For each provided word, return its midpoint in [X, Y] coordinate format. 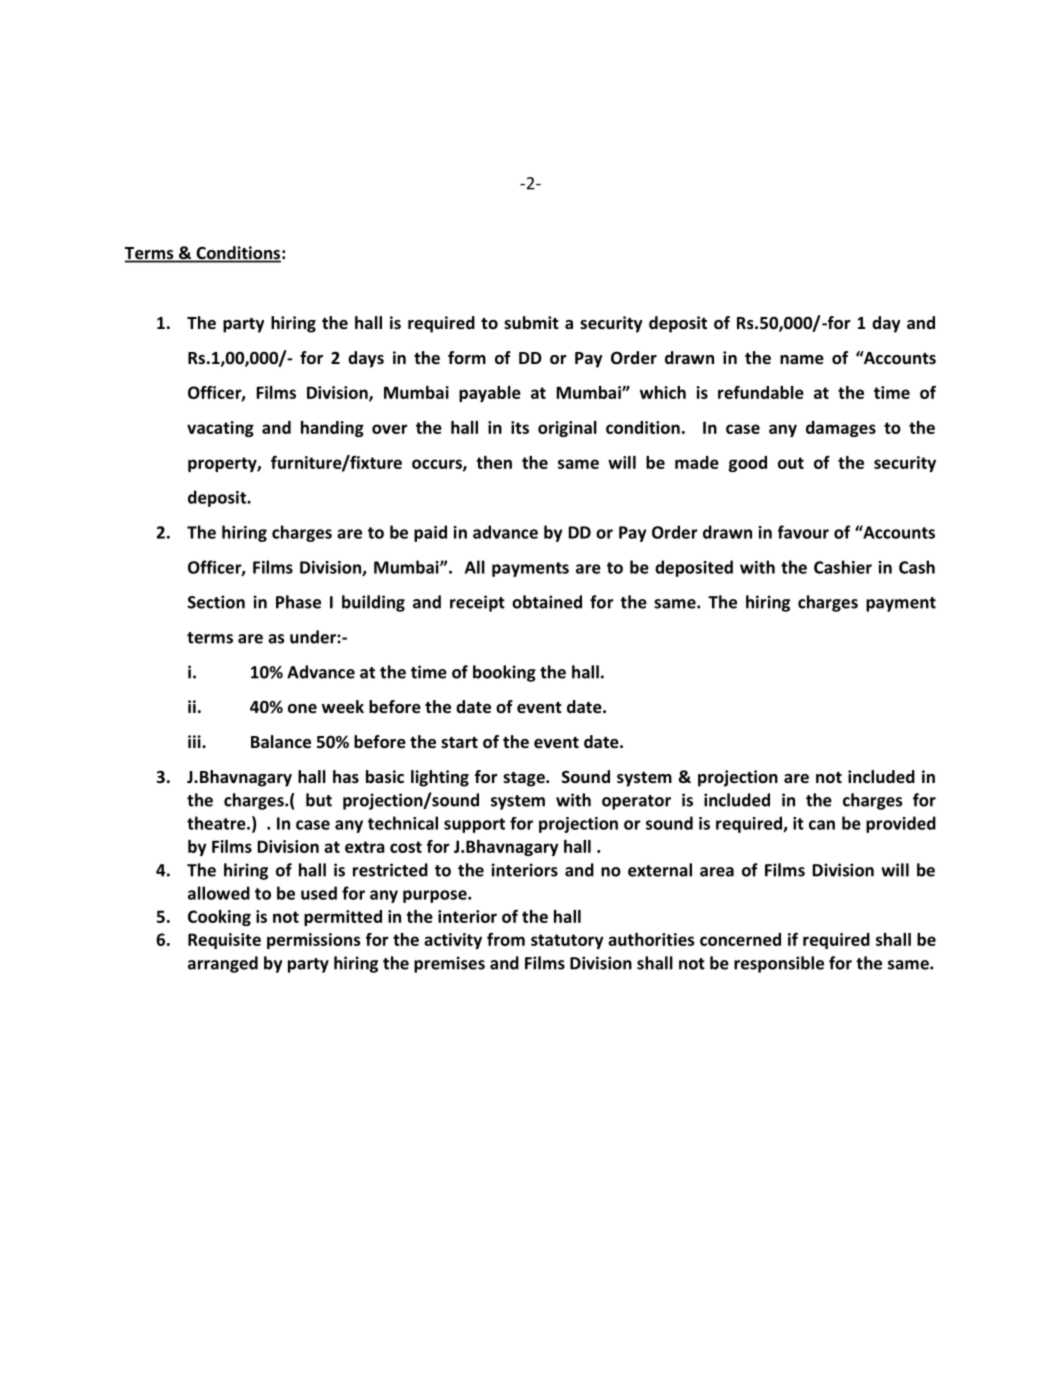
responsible [779, 964]
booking [504, 673]
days [366, 359]
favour [803, 532]
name [802, 360]
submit [531, 323]
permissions [314, 941]
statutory [567, 941]
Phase [298, 602]
